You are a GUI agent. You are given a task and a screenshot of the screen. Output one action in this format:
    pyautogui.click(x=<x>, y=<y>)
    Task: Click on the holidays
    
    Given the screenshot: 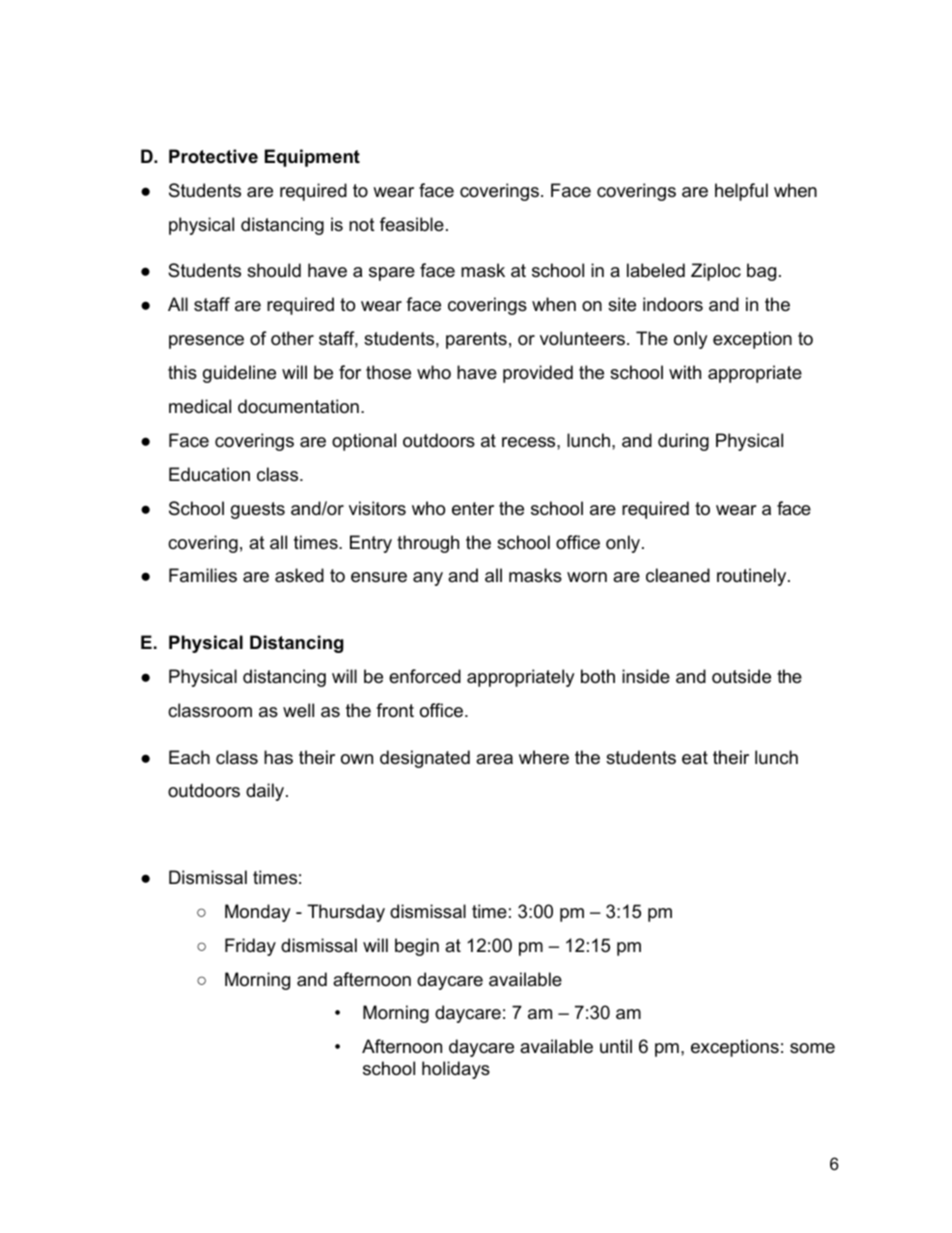 What is the action you would take?
    pyautogui.click(x=456, y=1070)
